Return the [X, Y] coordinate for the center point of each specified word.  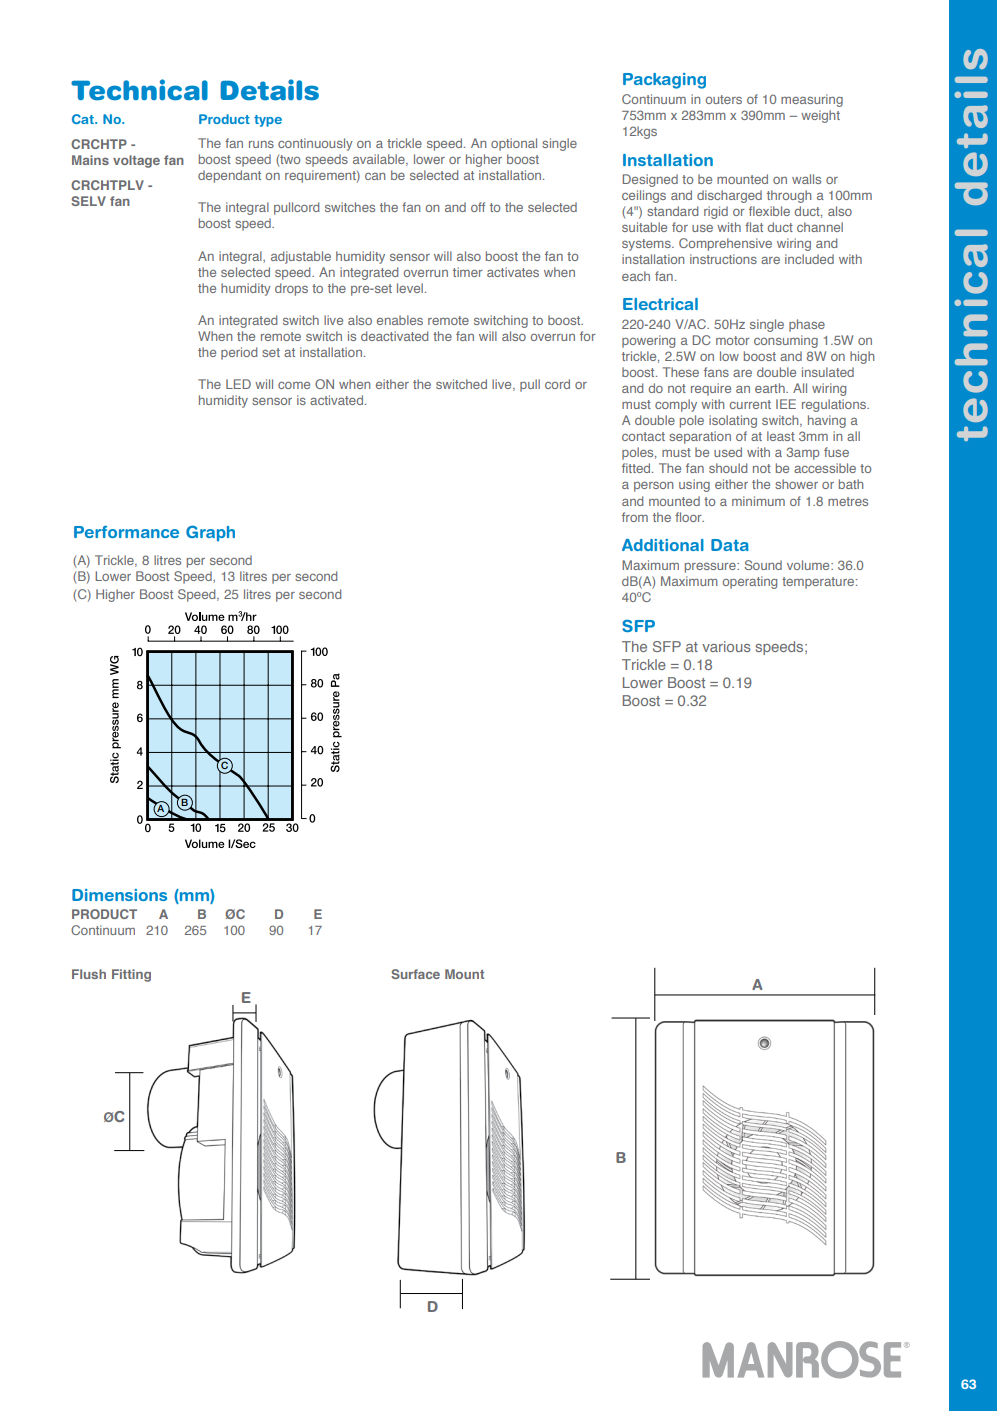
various [726, 646]
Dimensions [119, 895]
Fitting [131, 975]
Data [730, 545]
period [239, 353]
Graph [210, 533]
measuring [812, 100]
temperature [819, 583]
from [635, 517]
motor [732, 340]
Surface [415, 974]
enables [400, 320]
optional [514, 144]
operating [750, 582]
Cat [84, 119]
